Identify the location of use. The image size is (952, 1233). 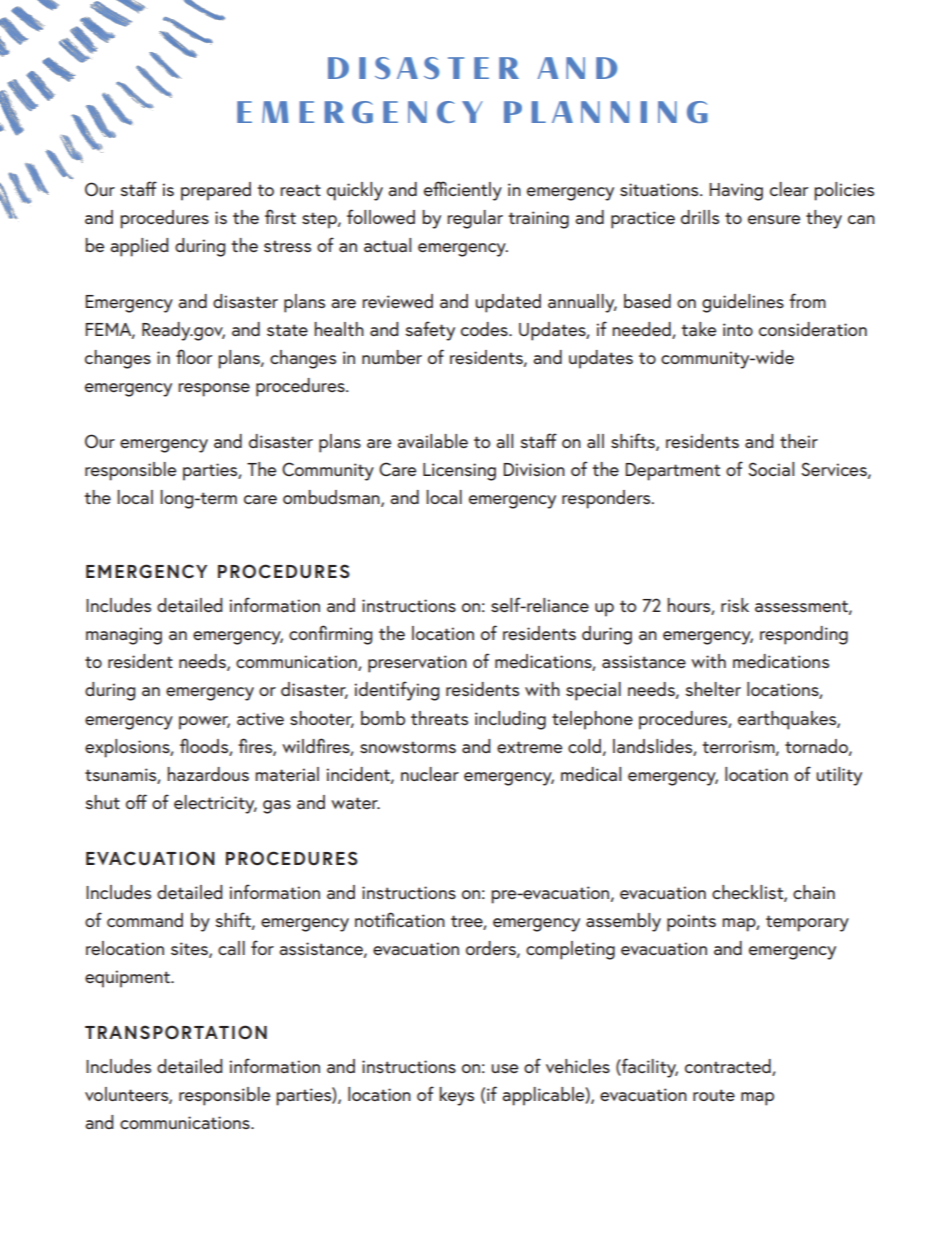
(504, 1068).
